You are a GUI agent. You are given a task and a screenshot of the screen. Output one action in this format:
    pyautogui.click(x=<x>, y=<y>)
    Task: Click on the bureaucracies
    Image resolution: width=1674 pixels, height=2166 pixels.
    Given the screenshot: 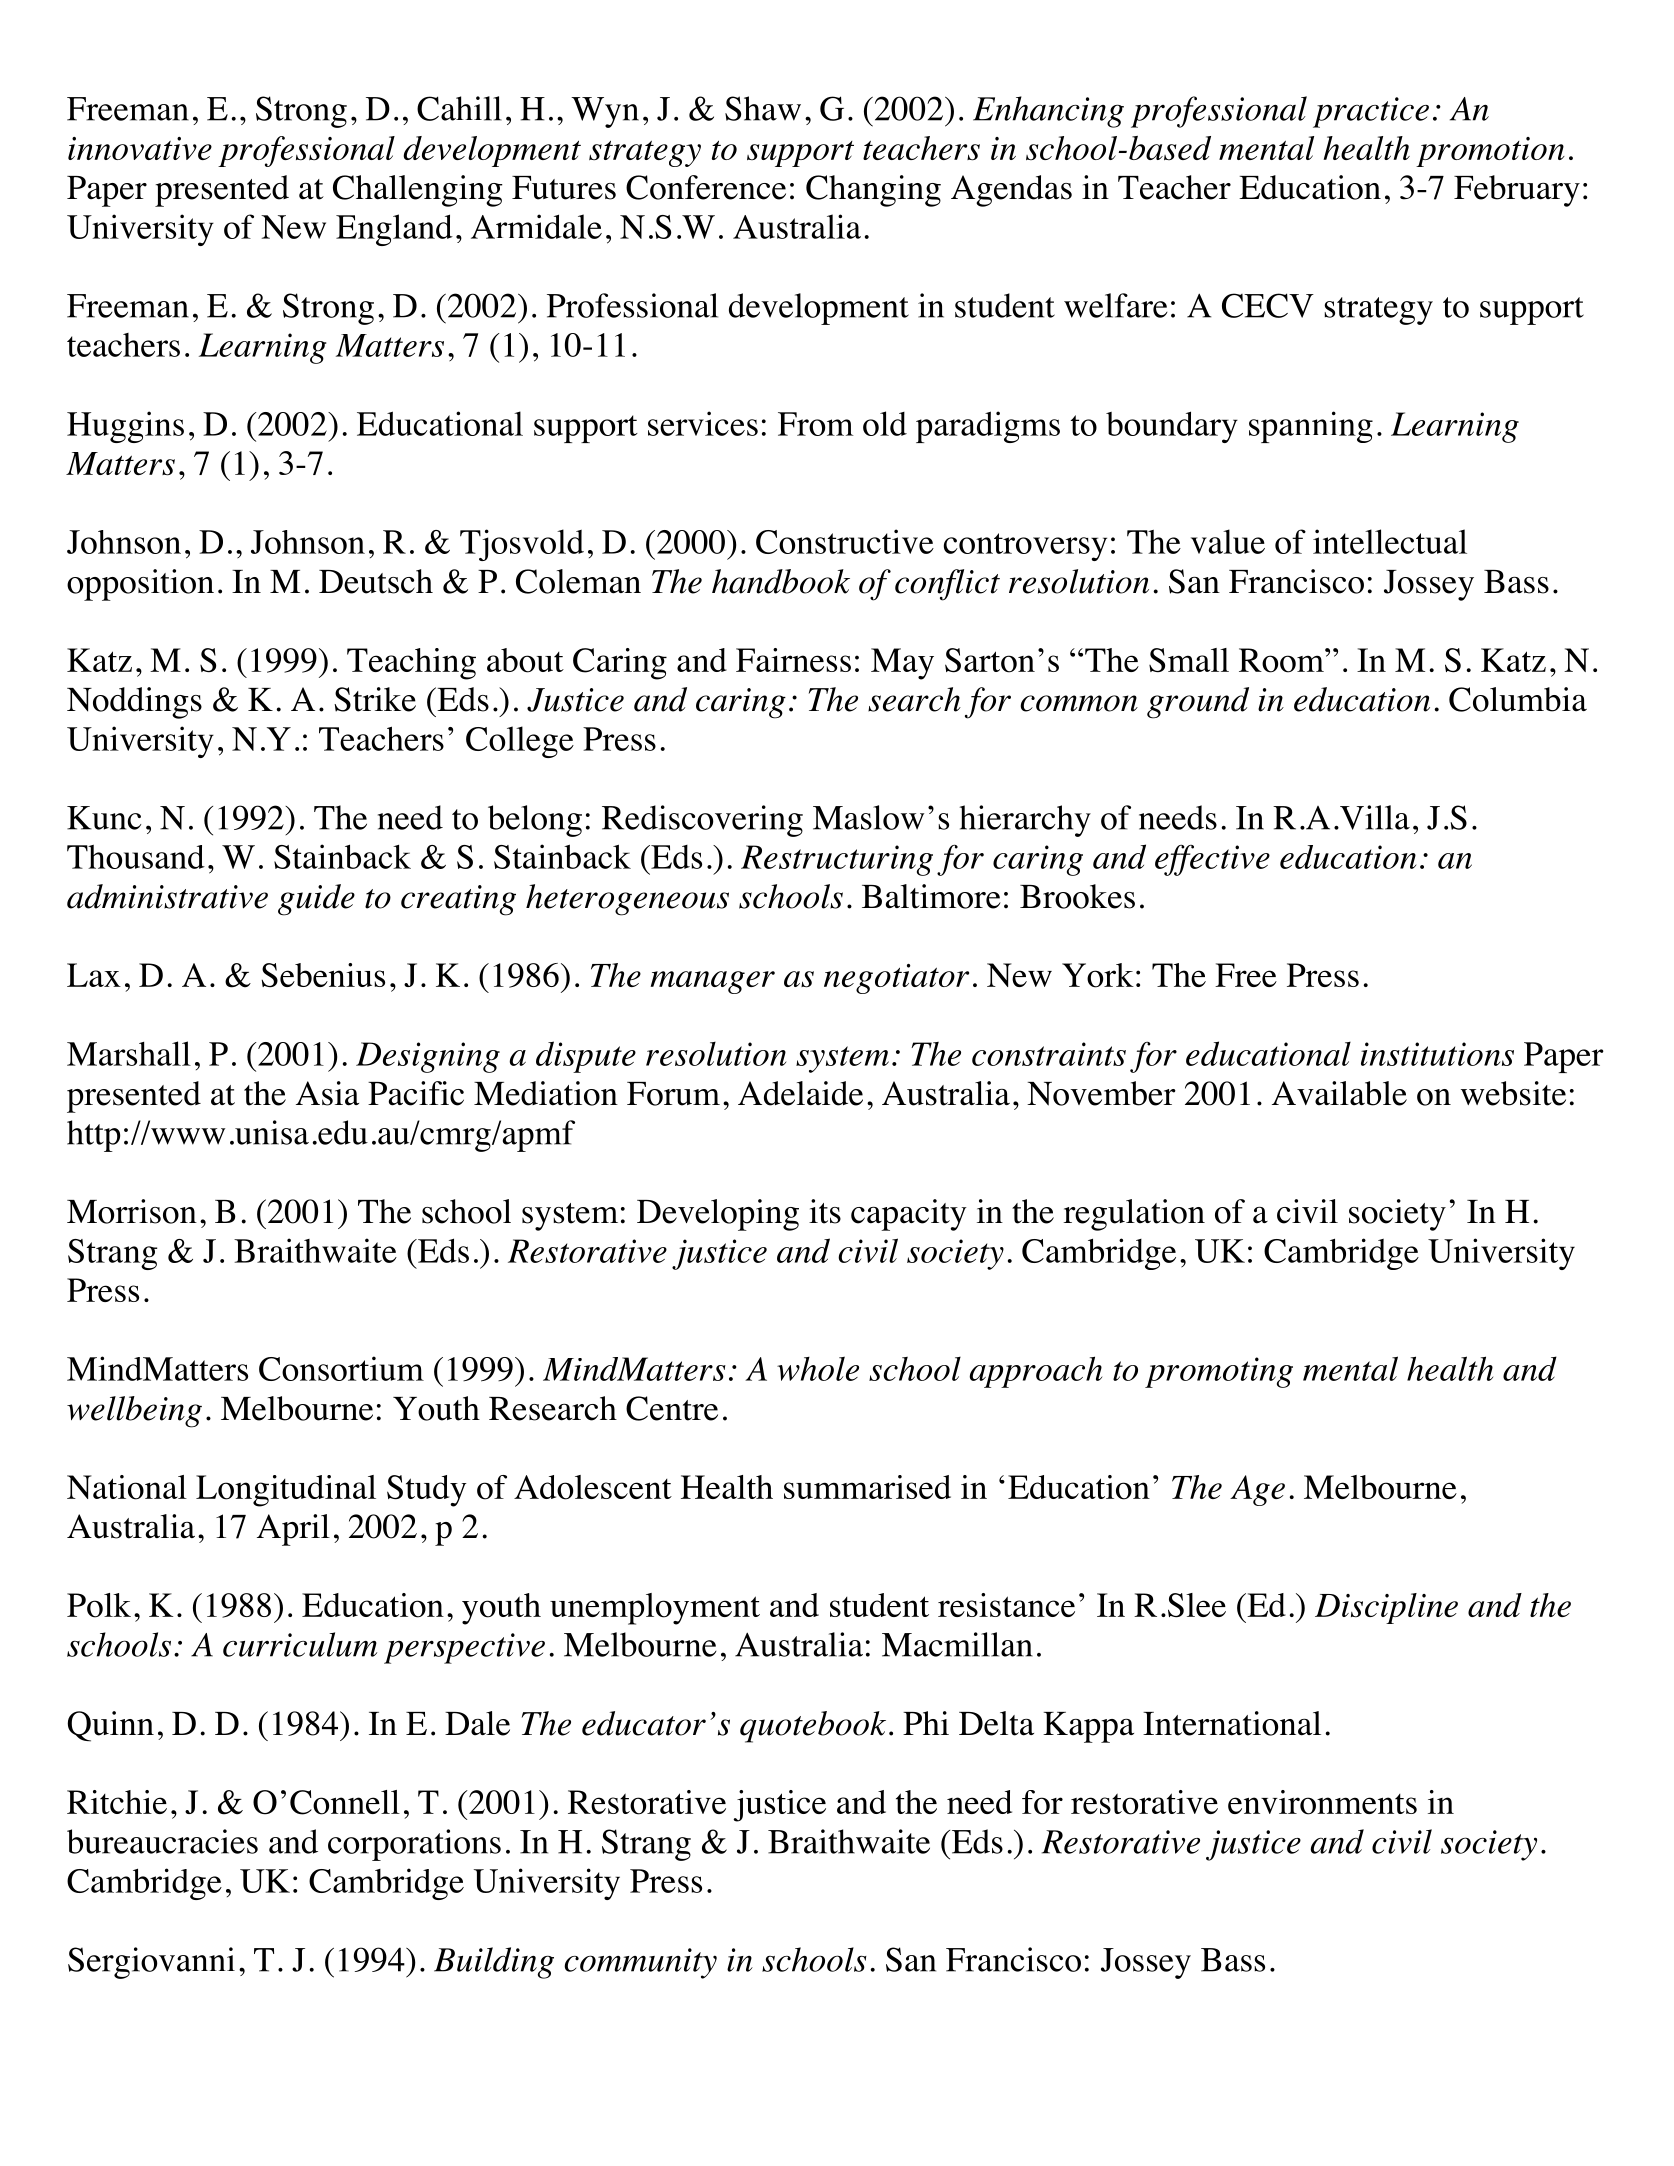 What is the action you would take?
    pyautogui.click(x=162, y=1841)
